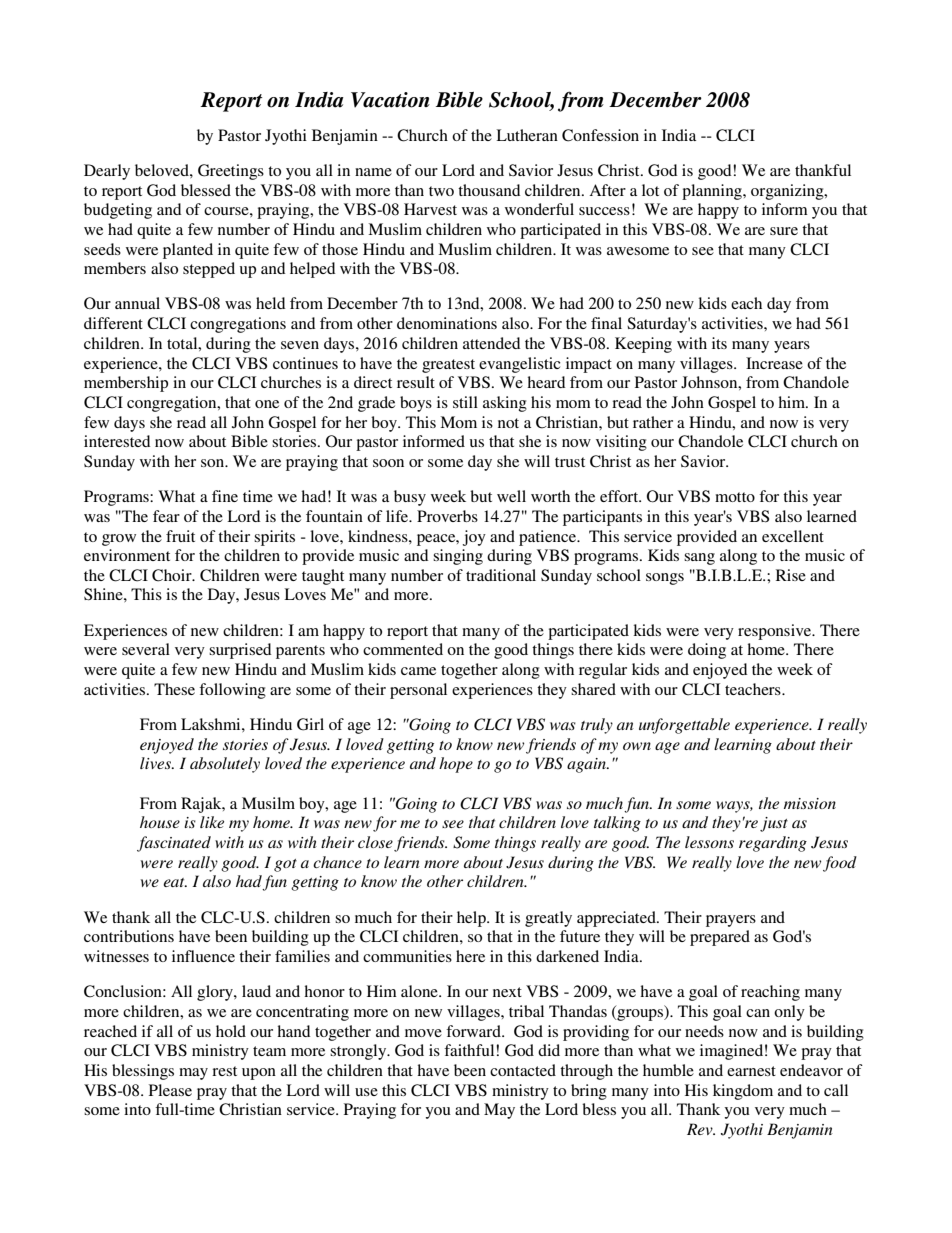 This page has height=1233, width=952. Describe the element at coordinates (231, 172) in the page. I see `Greetings` at that location.
